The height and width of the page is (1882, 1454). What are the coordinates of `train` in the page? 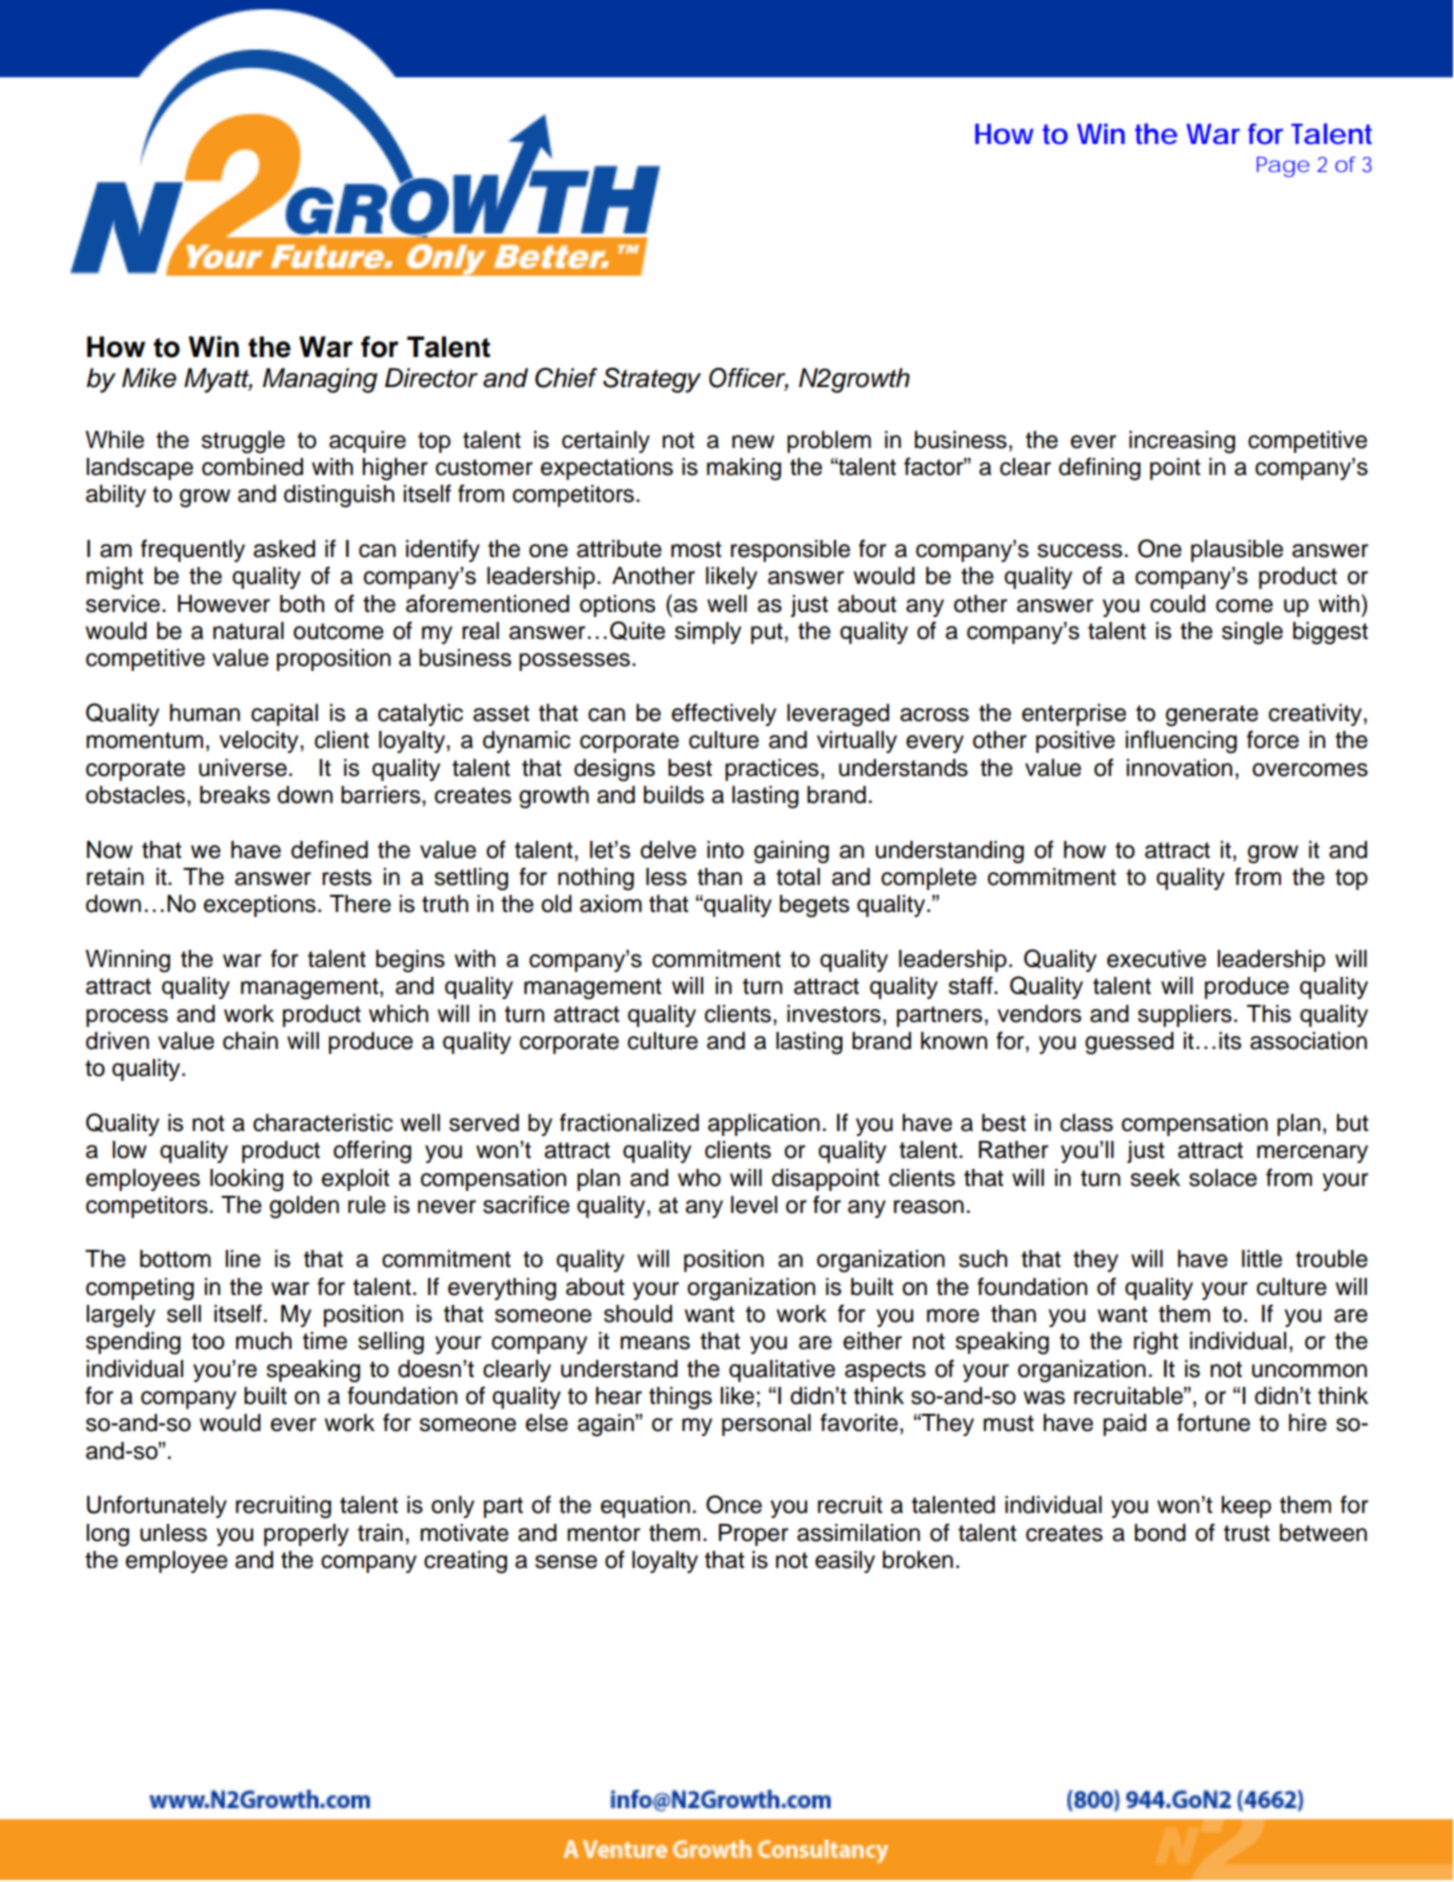 It's located at (380, 1533).
